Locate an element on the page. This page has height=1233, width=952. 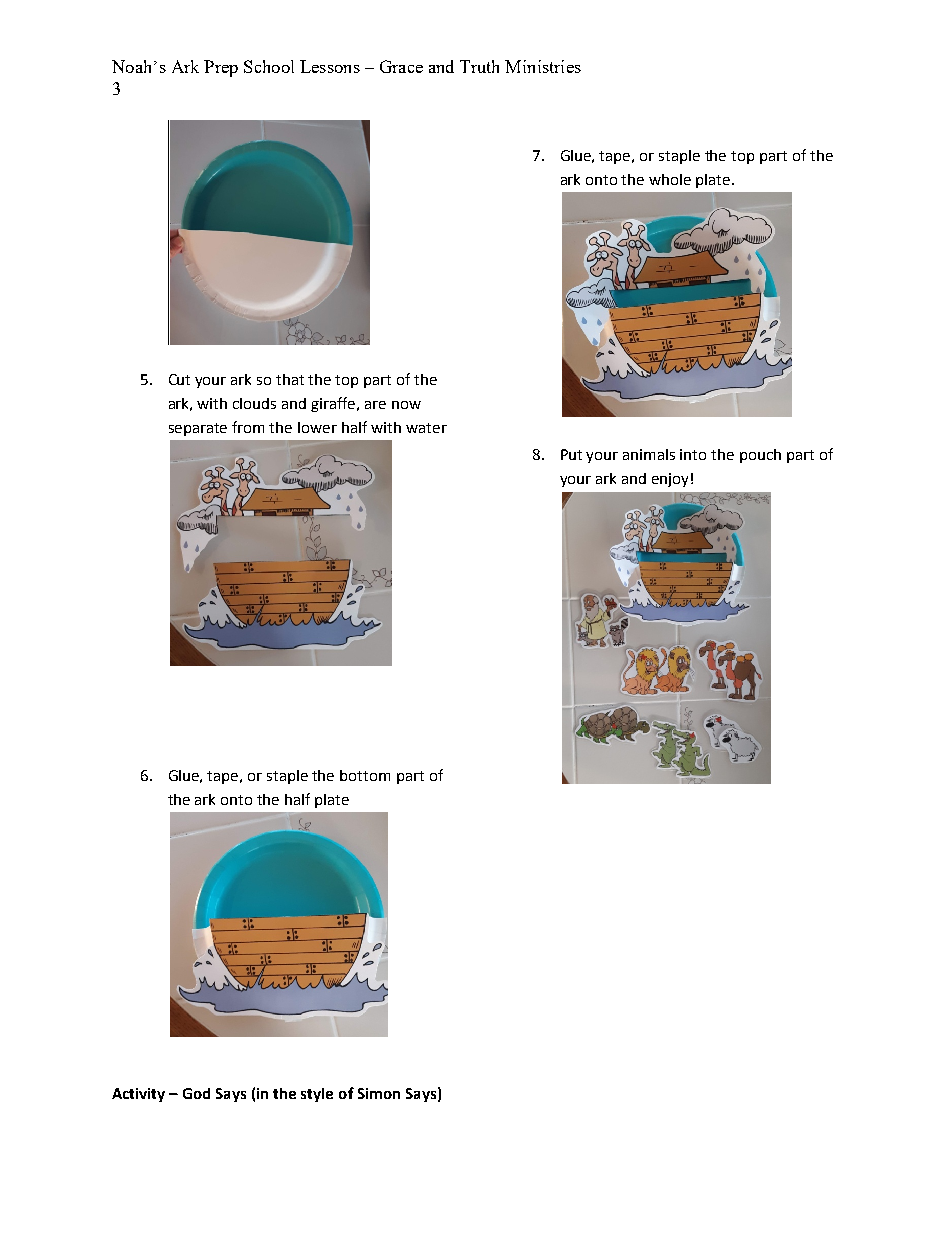
separate is located at coordinates (198, 429).
